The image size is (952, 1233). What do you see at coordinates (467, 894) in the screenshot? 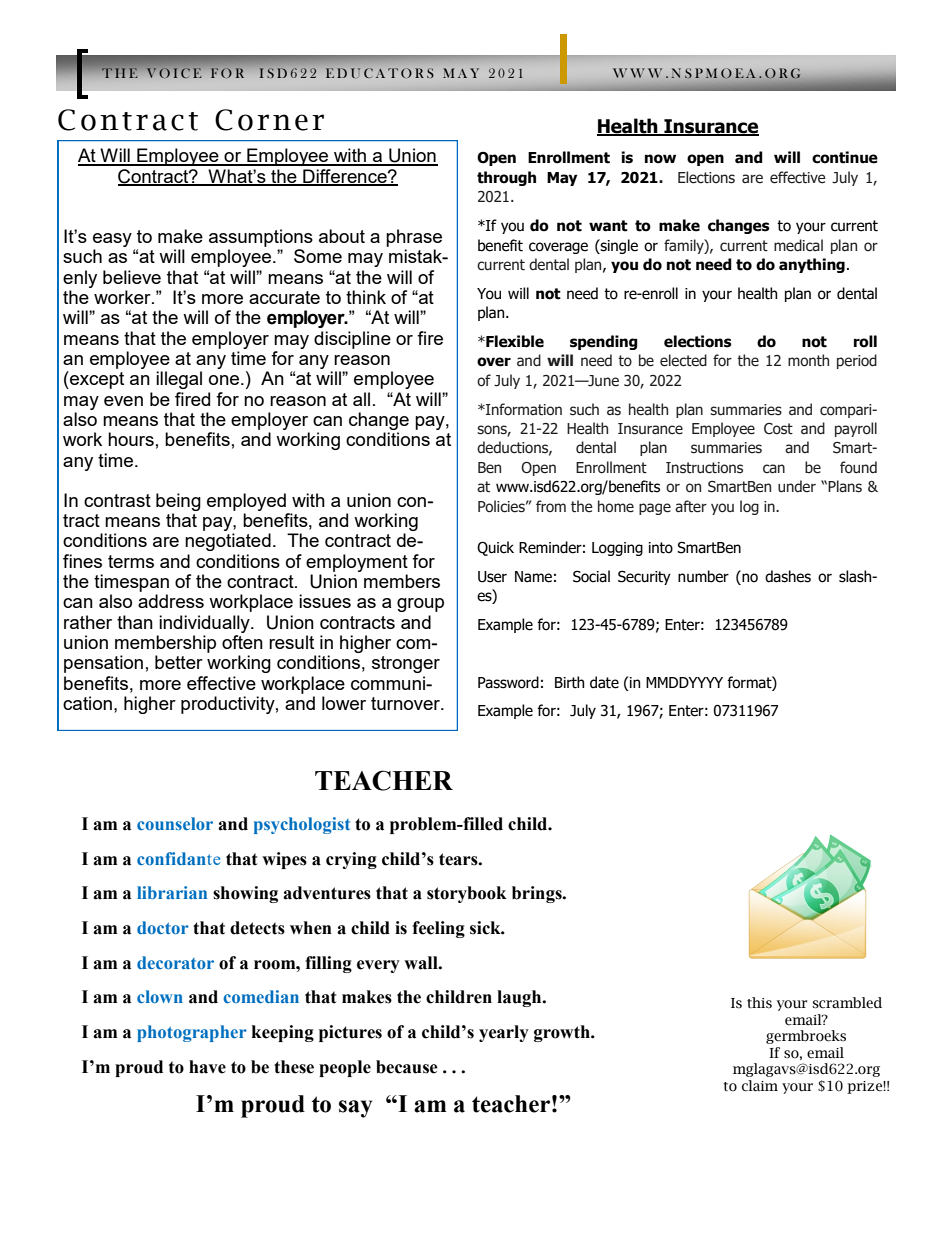
I see `storybook` at bounding box center [467, 894].
